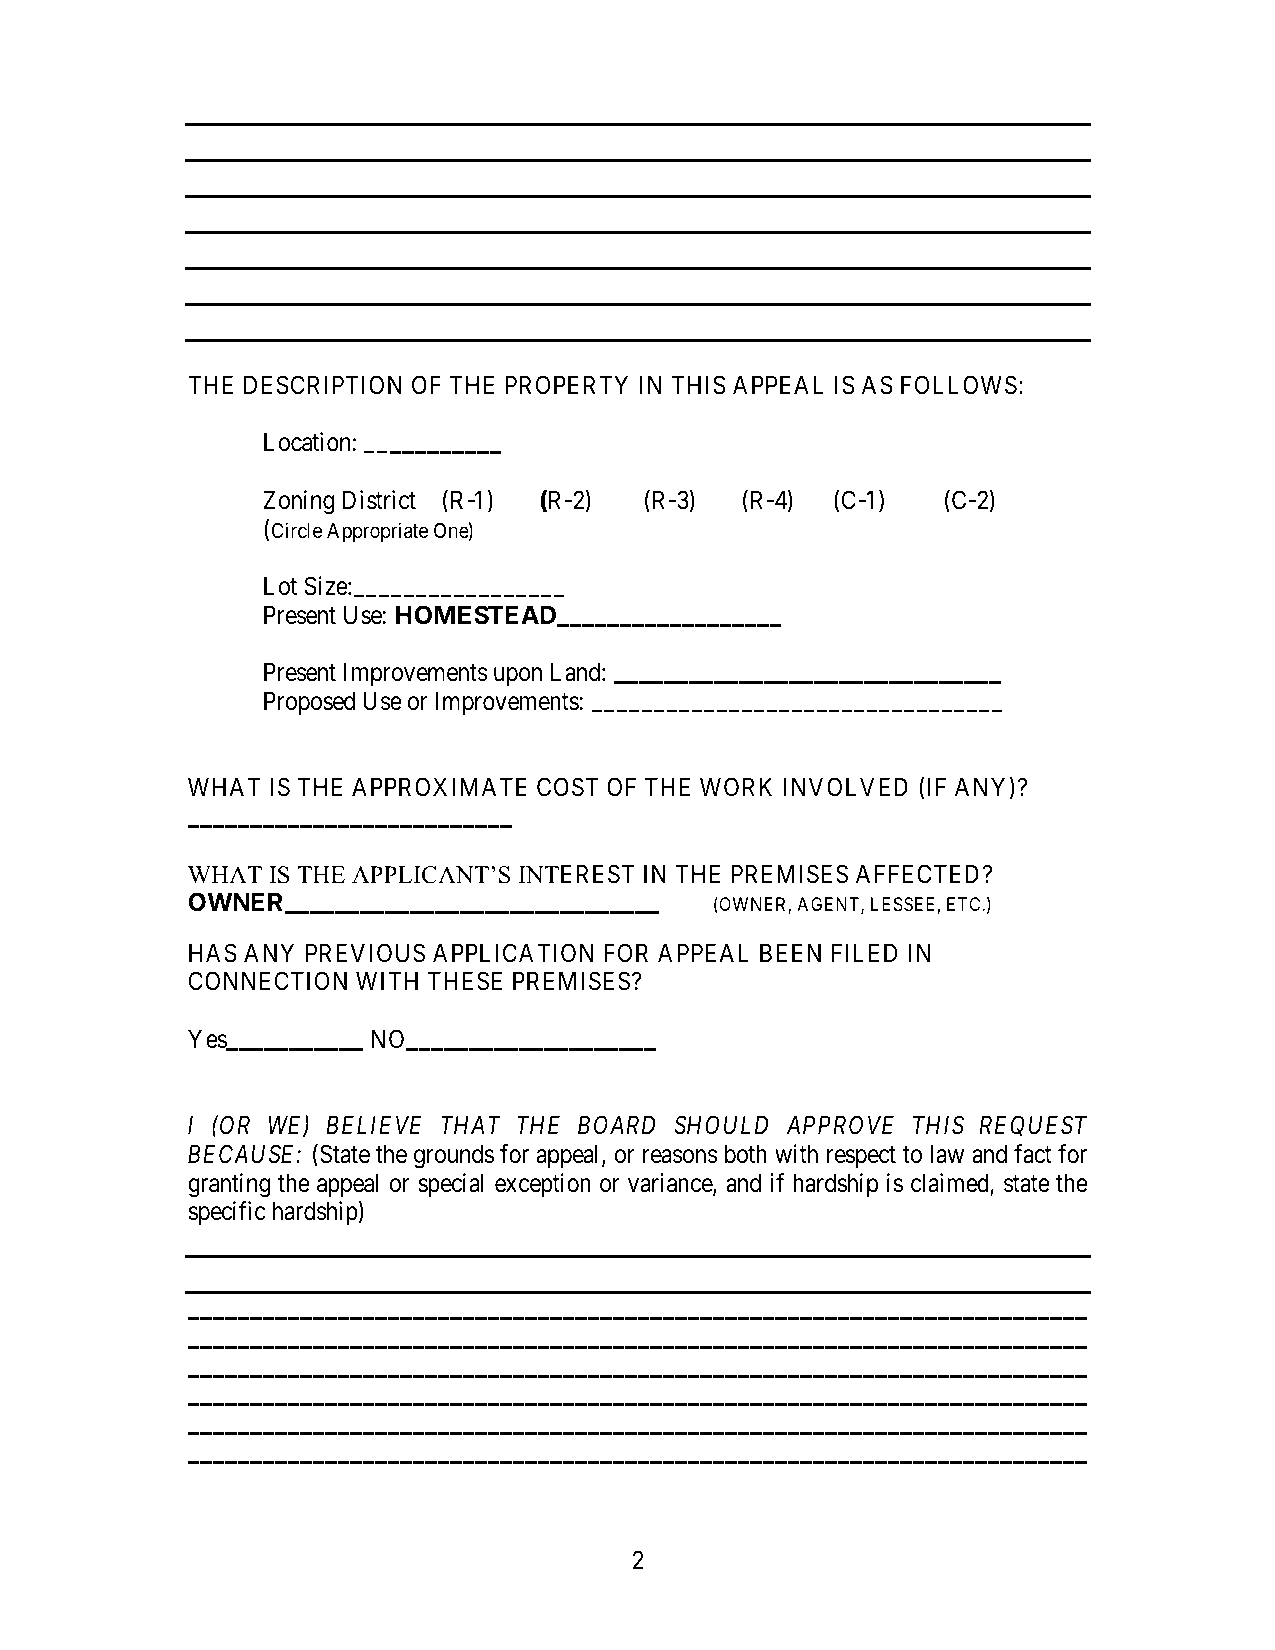  What do you see at coordinates (566, 385) in the screenshot?
I see `PROPERTY` at bounding box center [566, 385].
